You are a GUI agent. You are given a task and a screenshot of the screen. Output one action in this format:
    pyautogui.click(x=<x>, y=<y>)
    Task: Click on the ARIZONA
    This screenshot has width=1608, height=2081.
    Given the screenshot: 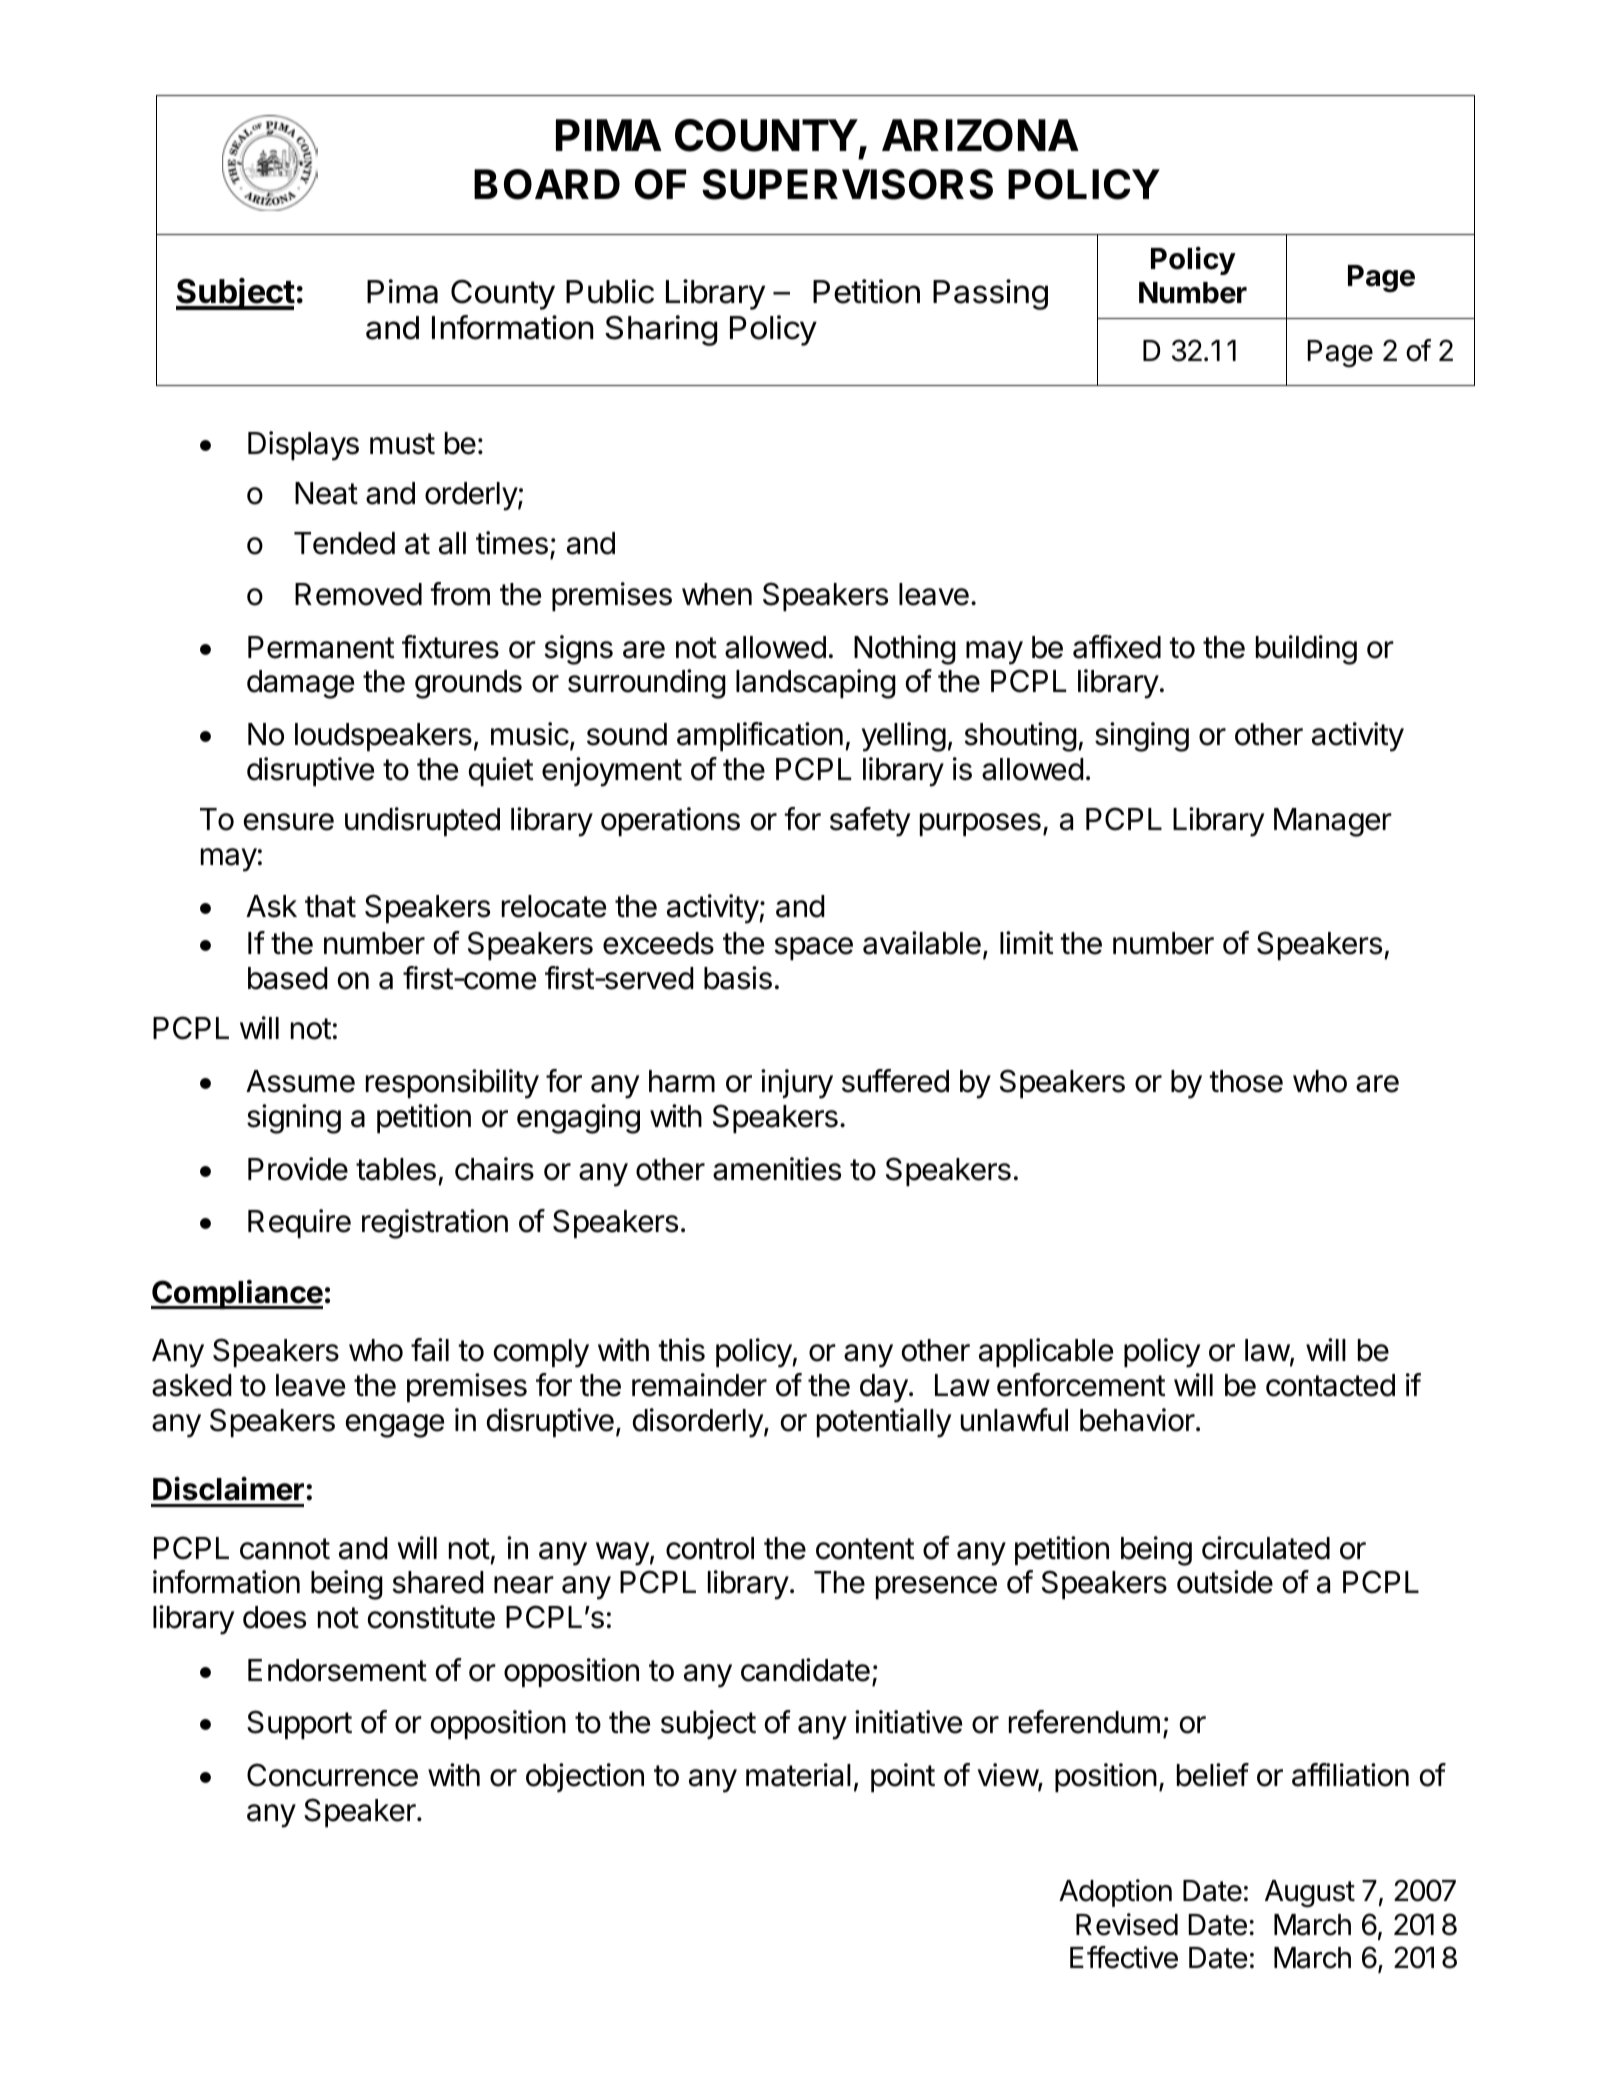 What is the action you would take?
    pyautogui.click(x=980, y=135)
